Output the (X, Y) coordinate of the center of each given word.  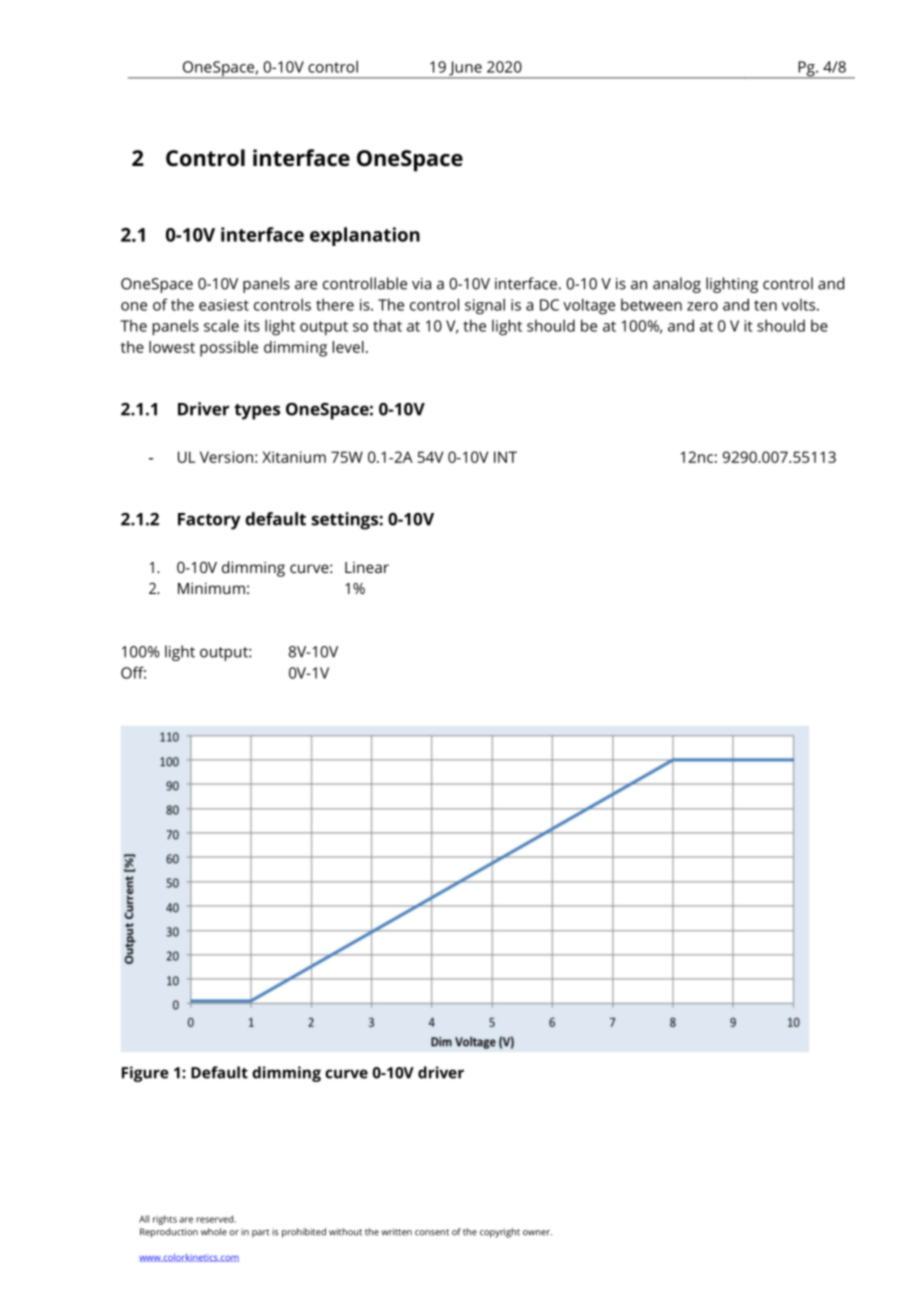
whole (214, 1232)
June (465, 69)
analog (677, 285)
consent (432, 1232)
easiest (224, 305)
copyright (500, 1233)
